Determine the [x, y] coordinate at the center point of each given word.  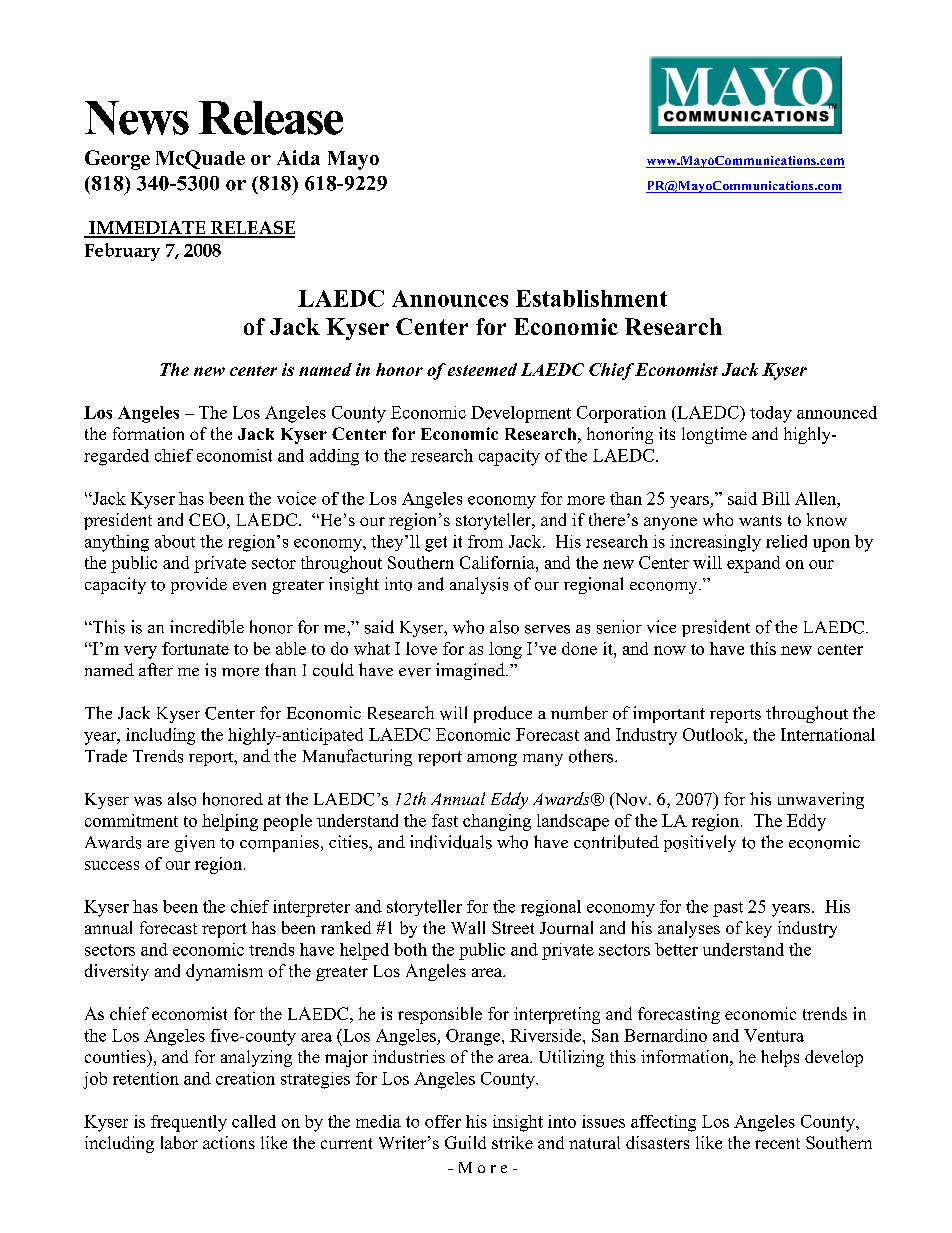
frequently [189, 1123]
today [771, 414]
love [421, 648]
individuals [451, 842]
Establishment [591, 298]
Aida [298, 157]
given [195, 843]
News [137, 118]
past [728, 909]
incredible [207, 627]
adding [334, 457]
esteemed [482, 369]
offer [443, 1121]
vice [661, 626]
